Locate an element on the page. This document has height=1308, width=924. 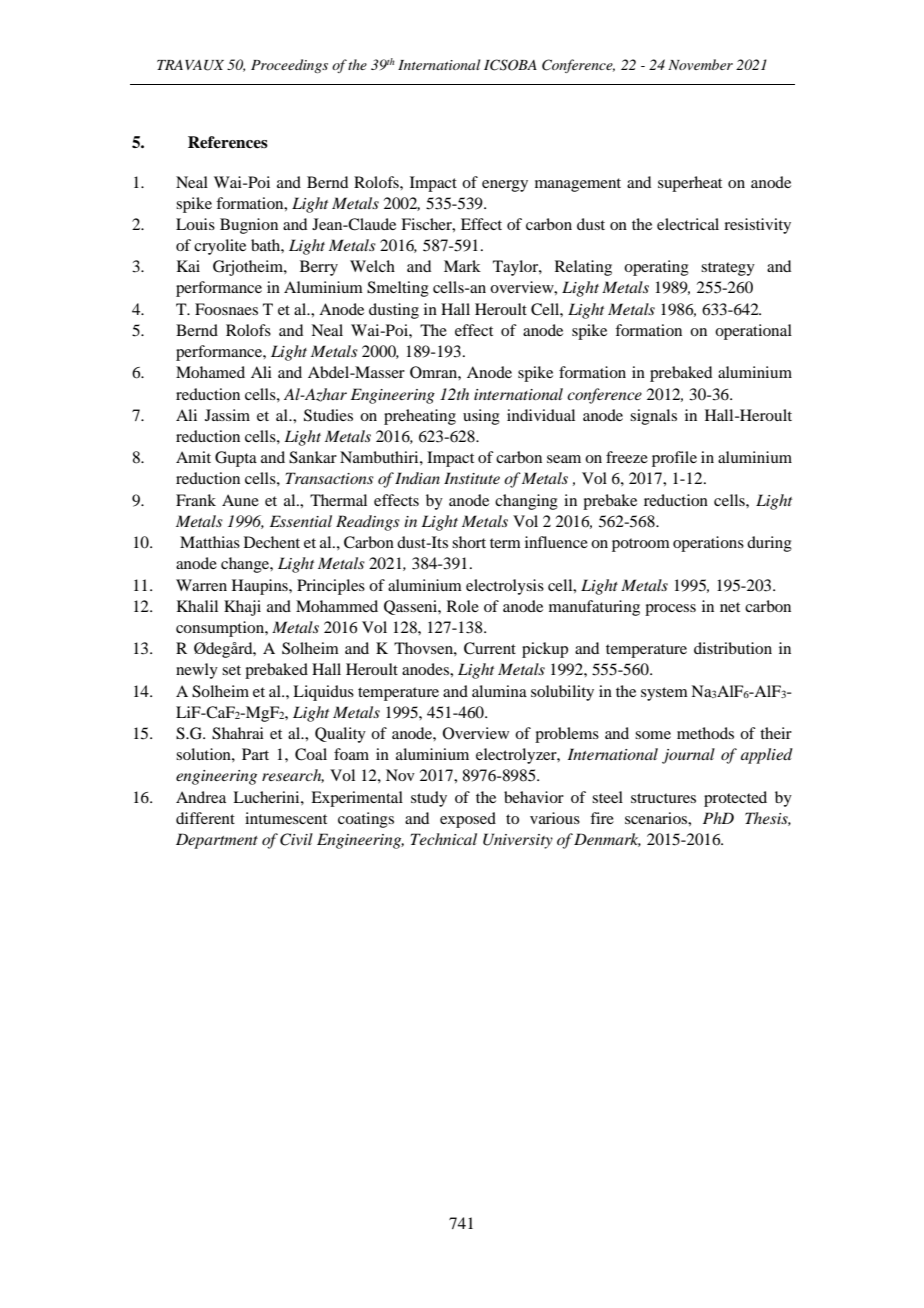
energy is located at coordinates (505, 186).
